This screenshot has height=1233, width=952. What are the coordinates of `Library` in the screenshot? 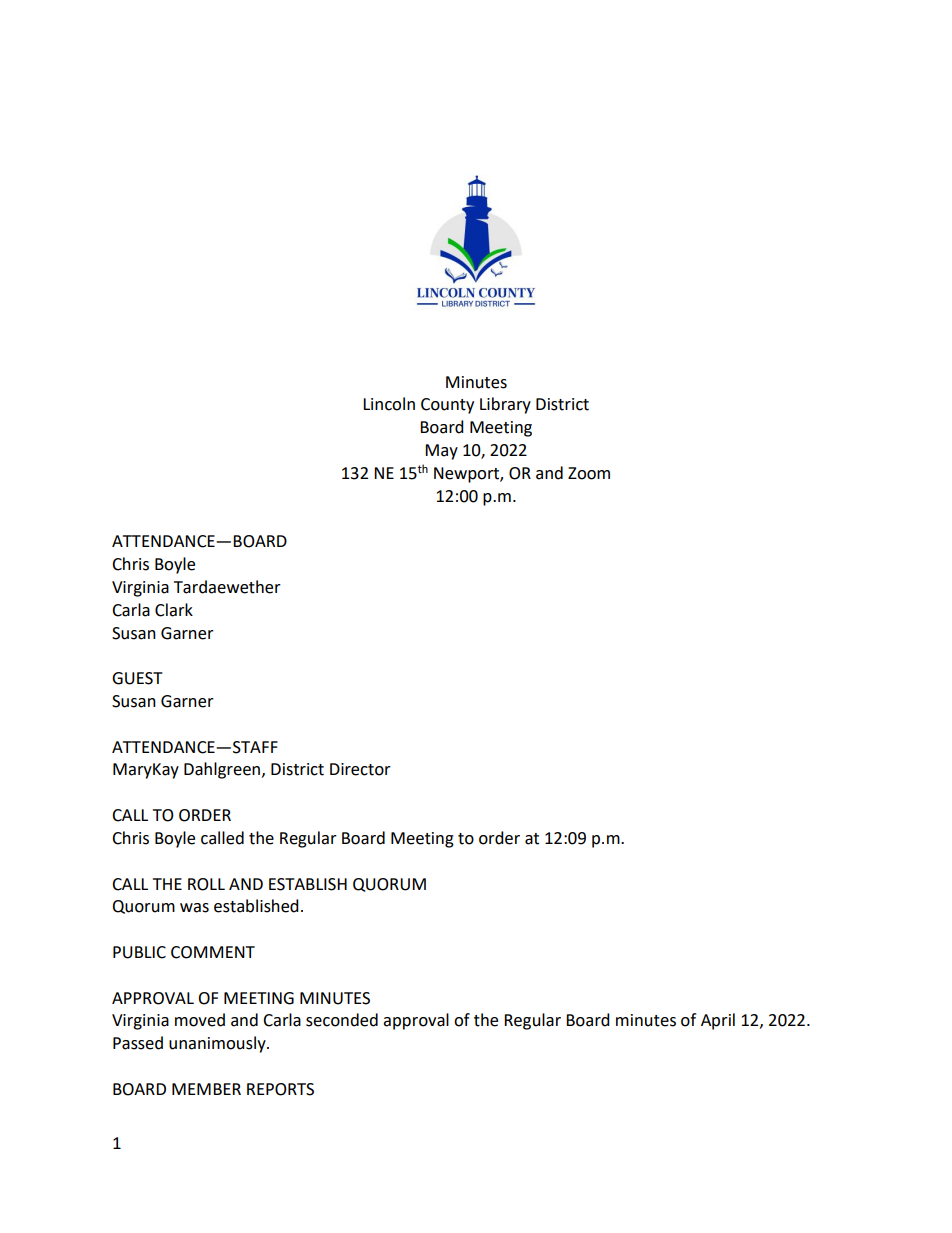 It's located at (505, 405).
